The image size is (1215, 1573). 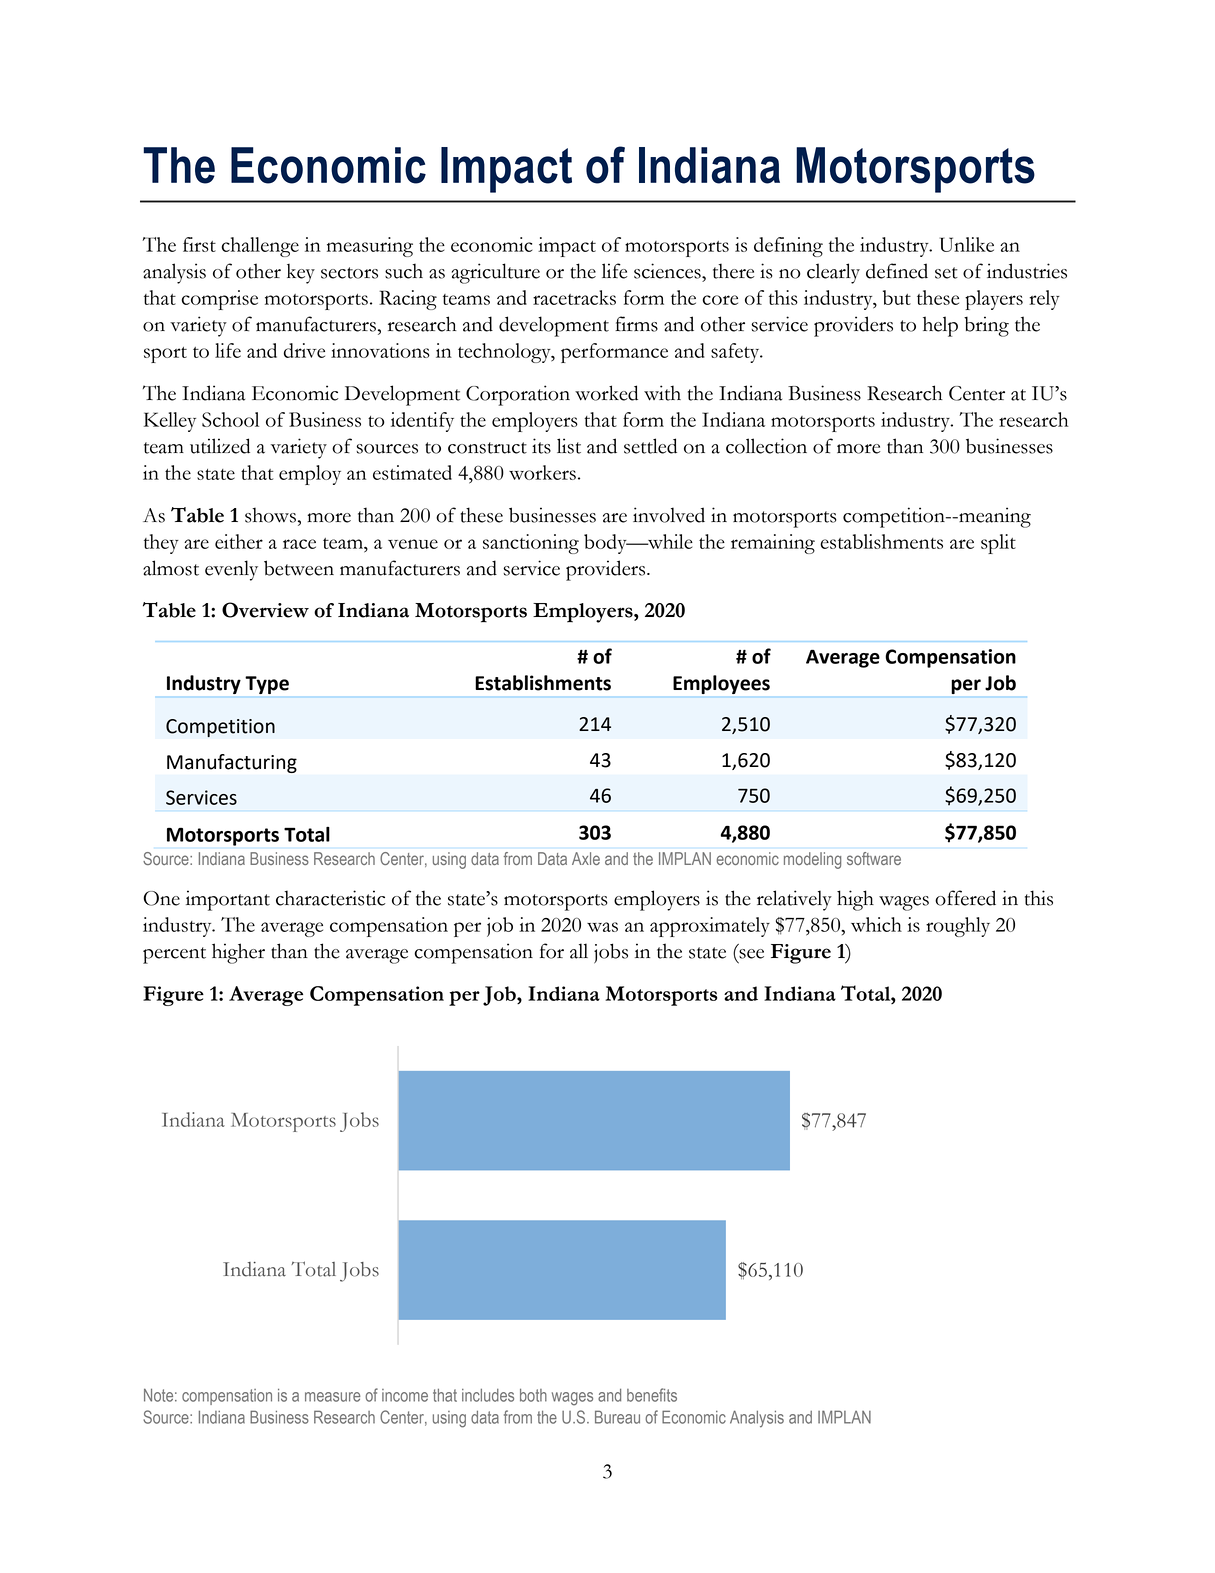 What do you see at coordinates (874, 858) in the image?
I see `software` at bounding box center [874, 858].
